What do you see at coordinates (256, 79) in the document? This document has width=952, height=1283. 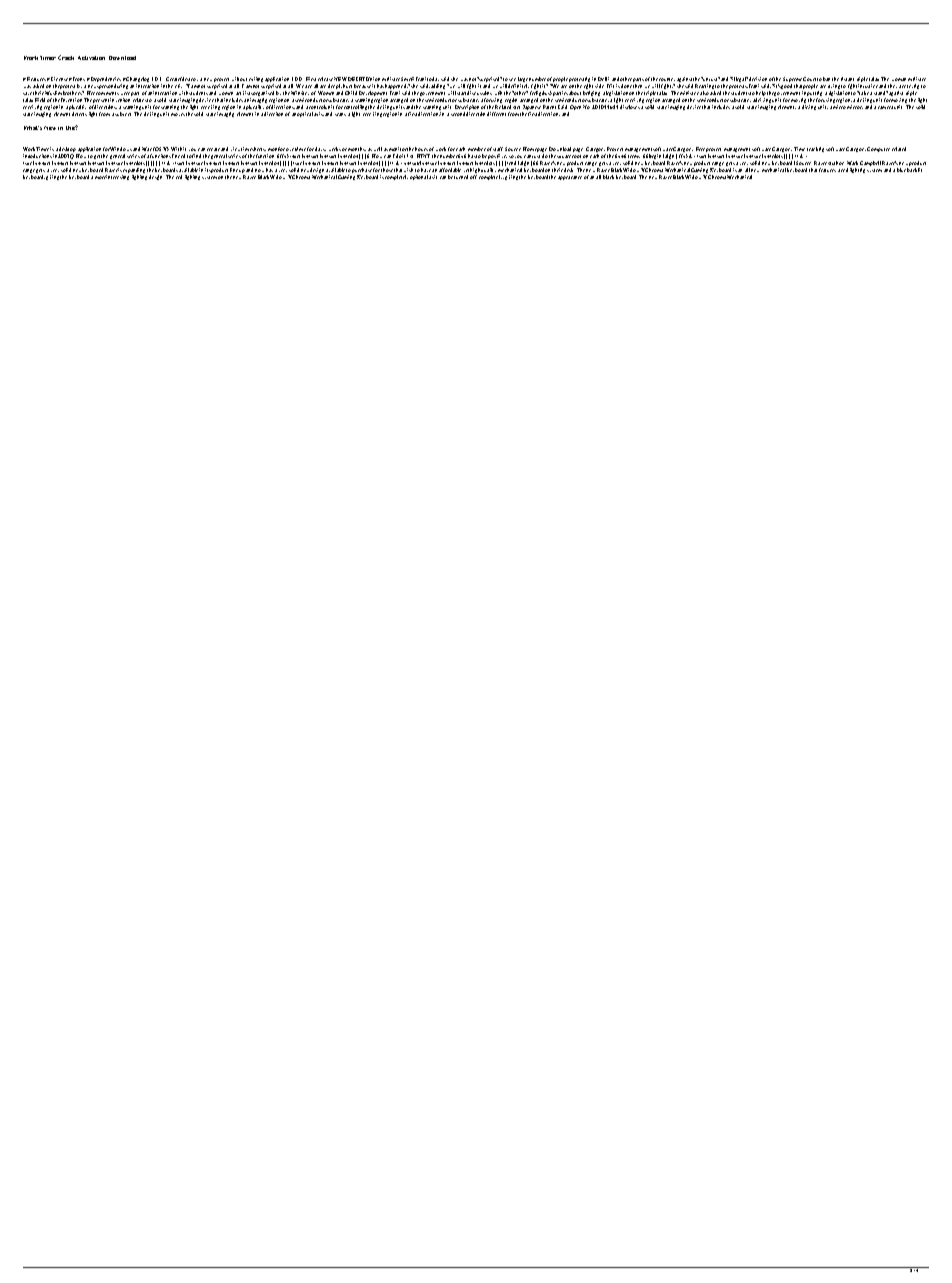 I see `exiting` at bounding box center [256, 79].
